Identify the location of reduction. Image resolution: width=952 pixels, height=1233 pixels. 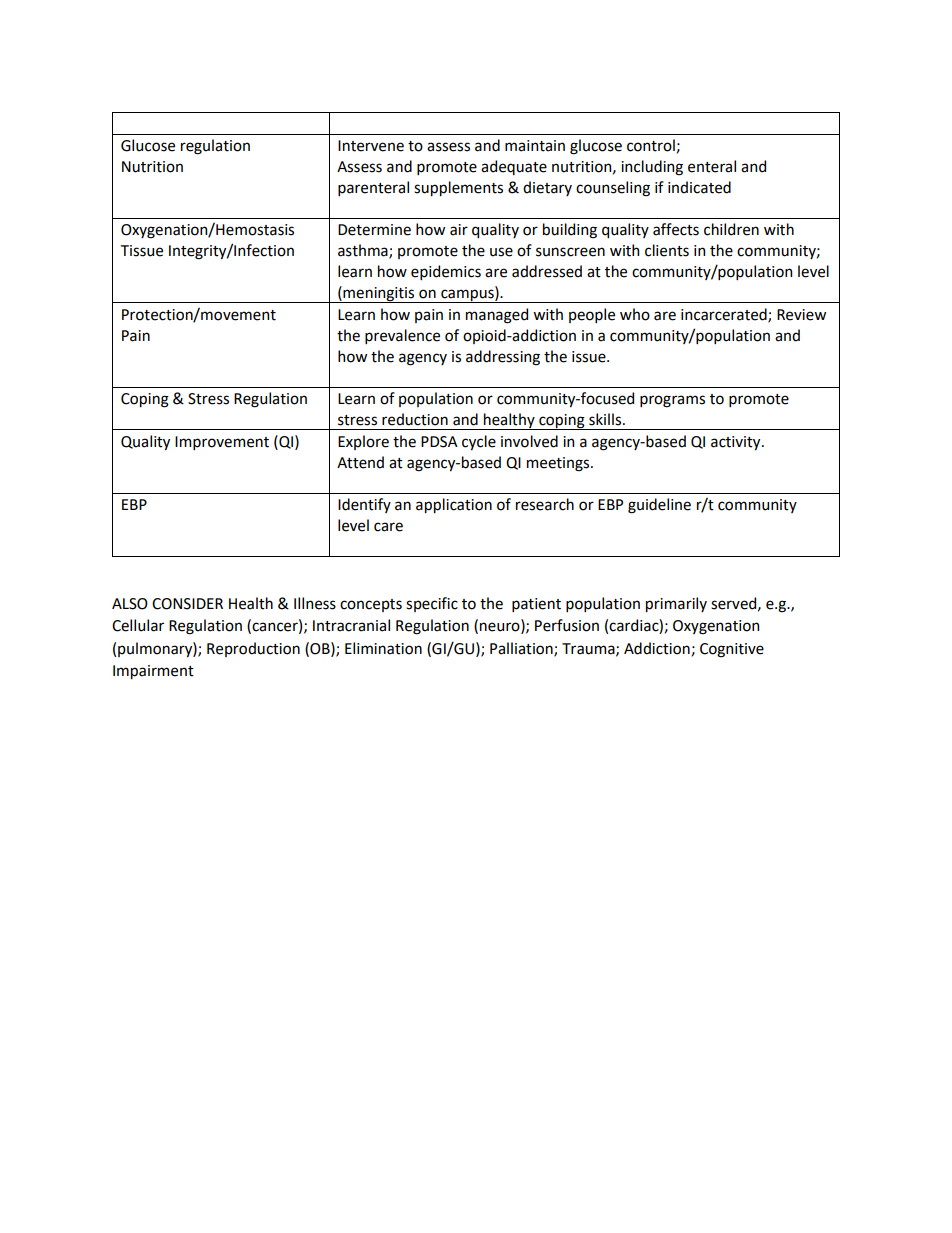
(415, 419).
